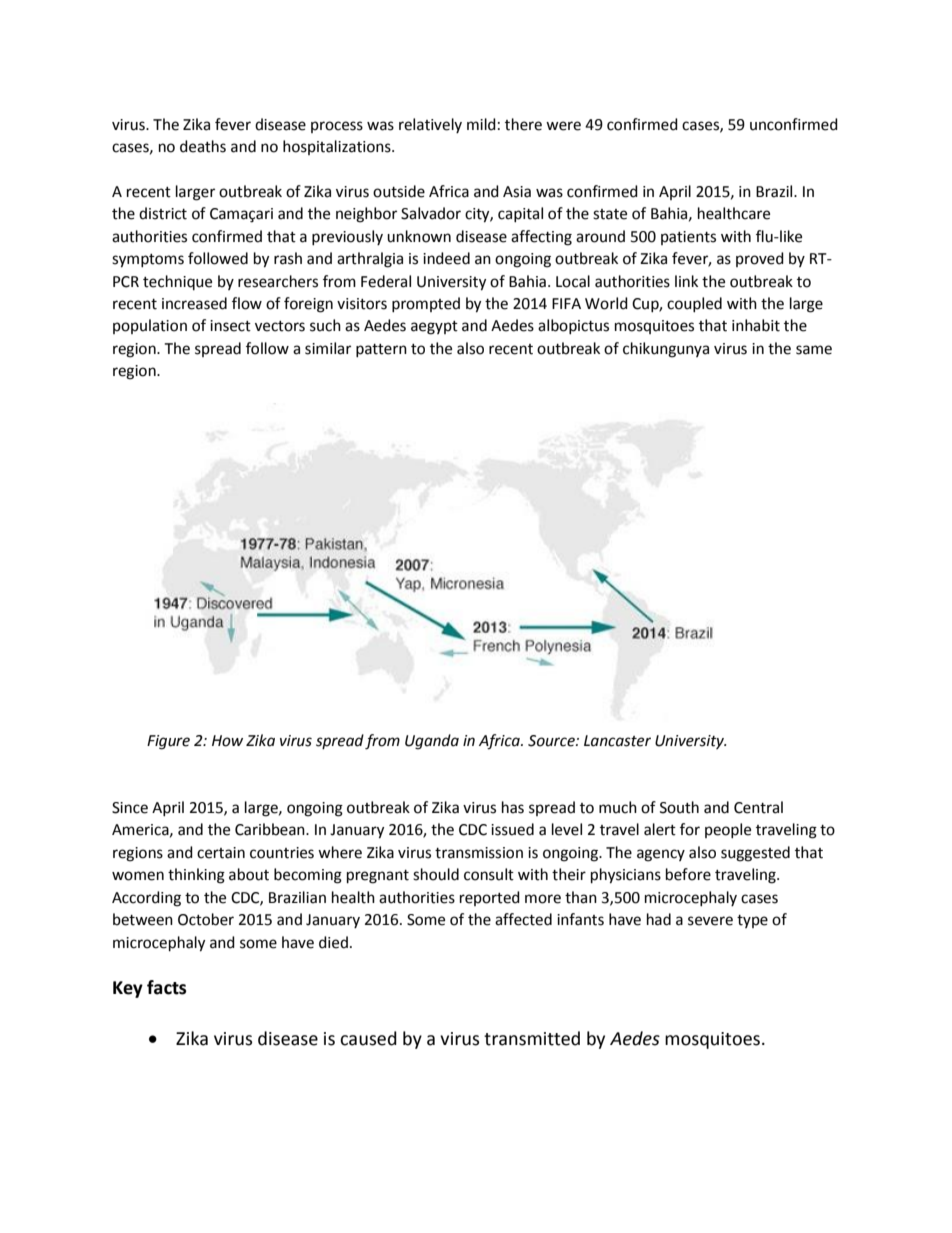 The height and width of the screenshot is (1233, 952). Describe the element at coordinates (758, 807) in the screenshot. I see `Central` at that location.
